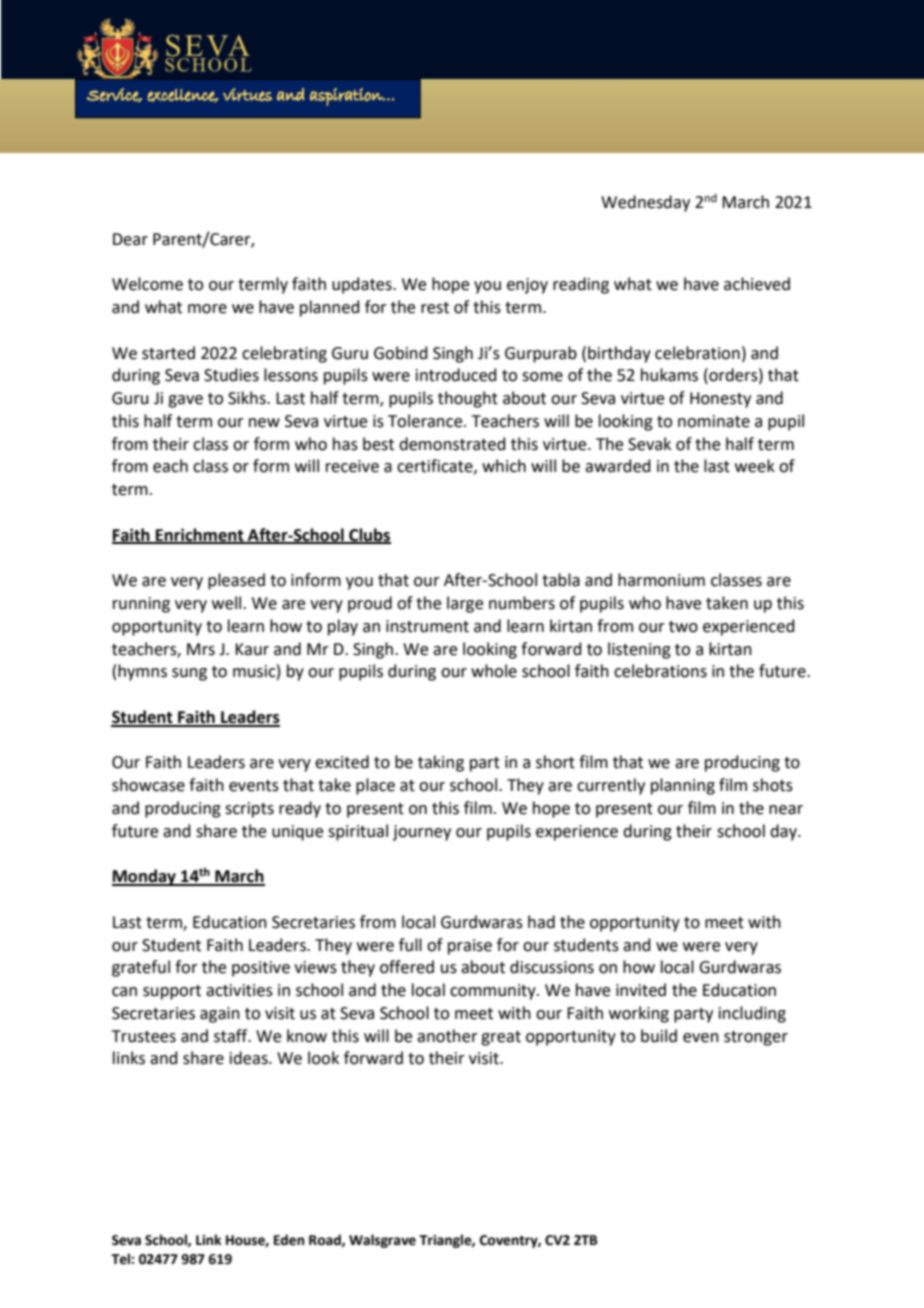 The image size is (924, 1308). I want to click on sung, so click(189, 674).
